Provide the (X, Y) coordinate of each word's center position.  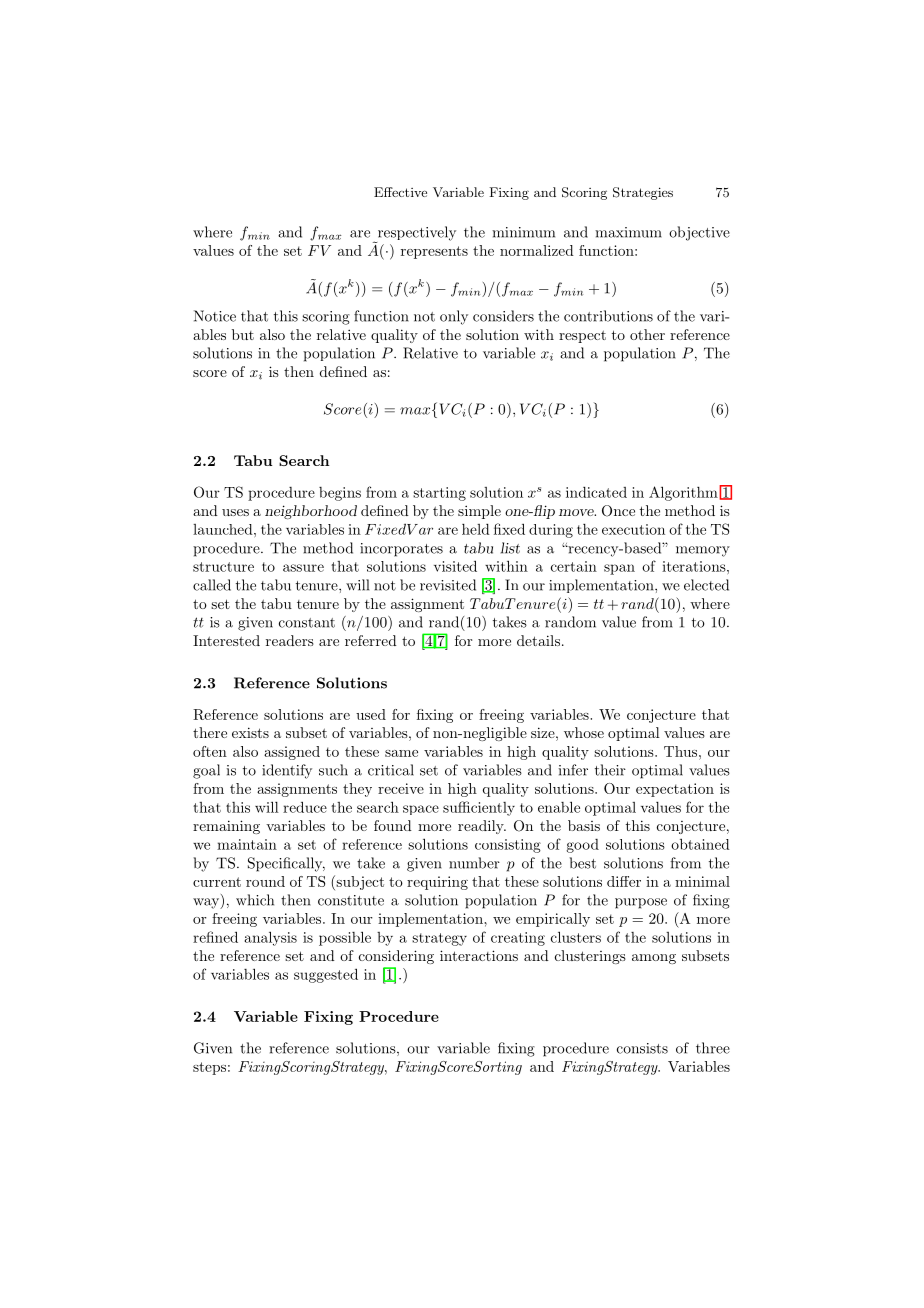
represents (434, 252)
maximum (628, 232)
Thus (682, 751)
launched (224, 529)
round (265, 881)
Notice (215, 316)
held (476, 529)
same (401, 753)
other (647, 334)
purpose (641, 903)
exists (250, 732)
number (474, 863)
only (454, 317)
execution (633, 529)
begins (340, 494)
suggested (326, 975)
